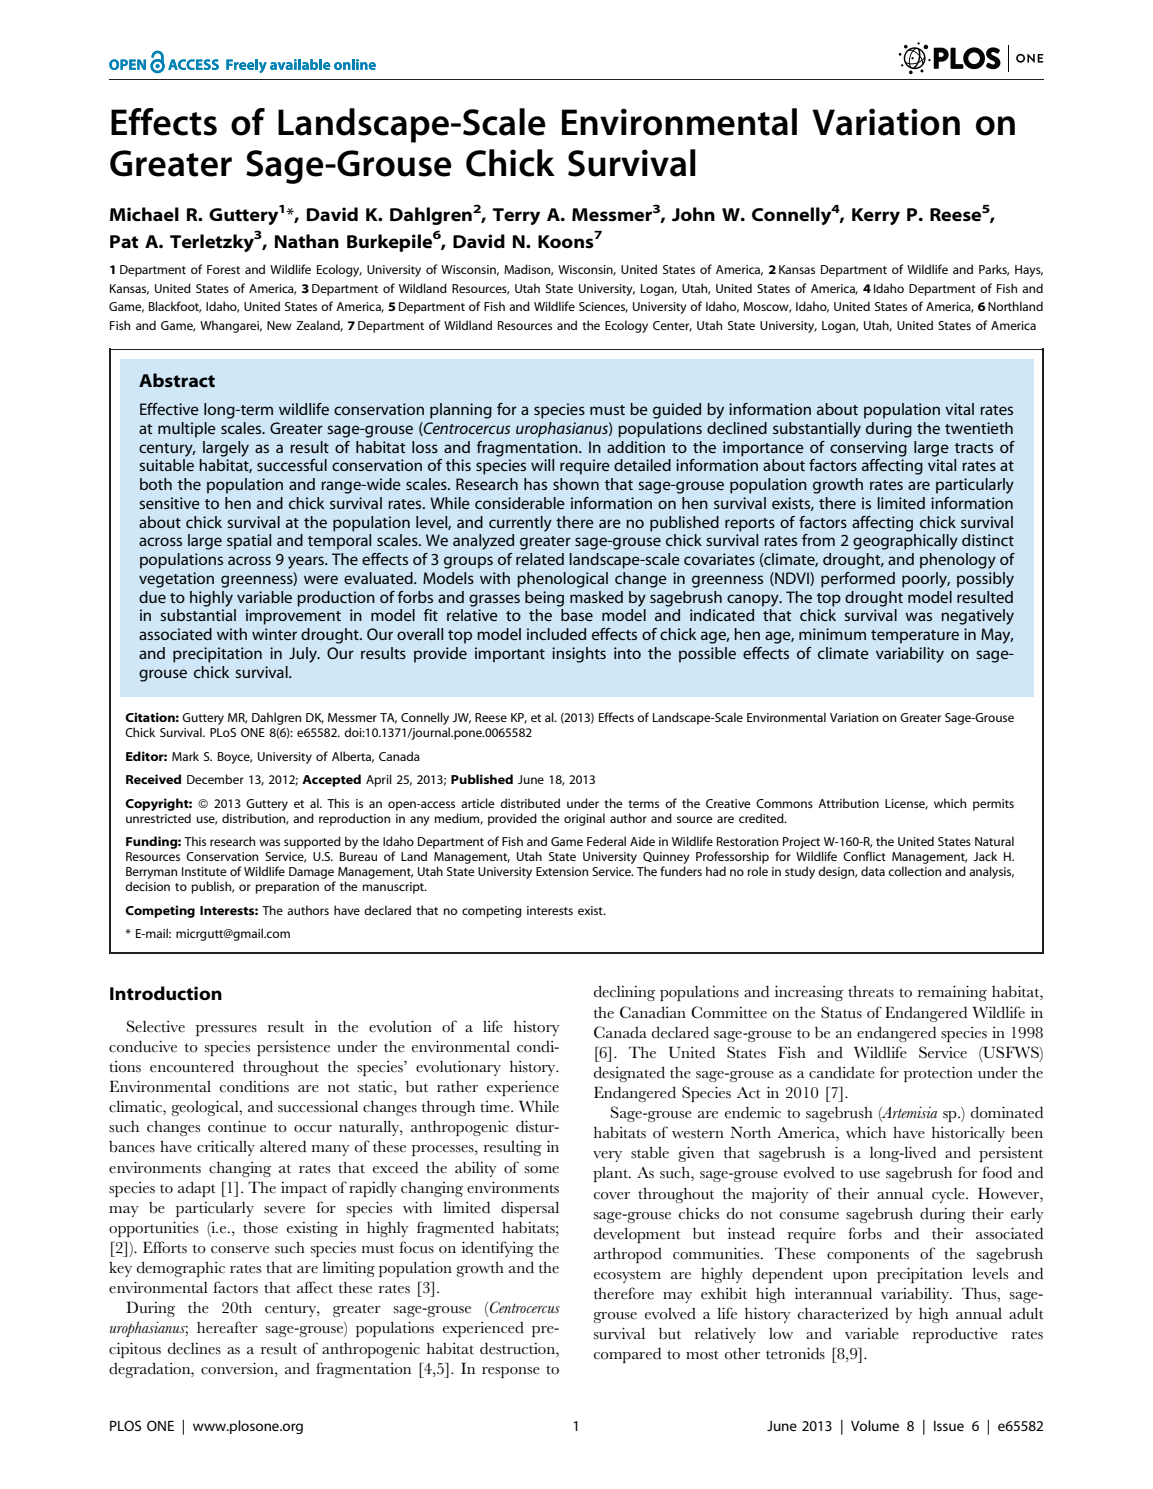 This document has width=1153, height=1489. I want to click on shown, so click(576, 484).
